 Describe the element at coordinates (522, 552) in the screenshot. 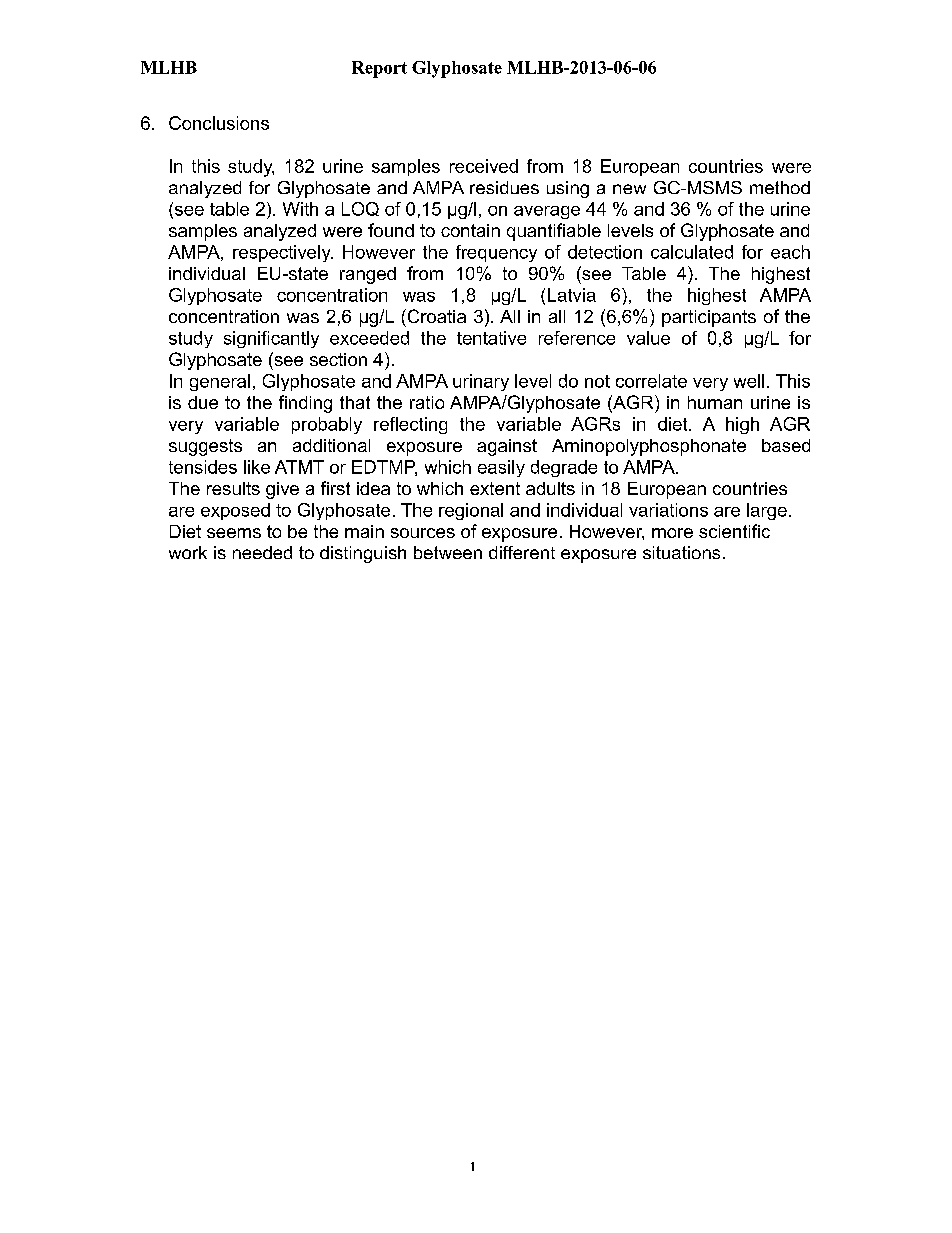

I see `different` at that location.
